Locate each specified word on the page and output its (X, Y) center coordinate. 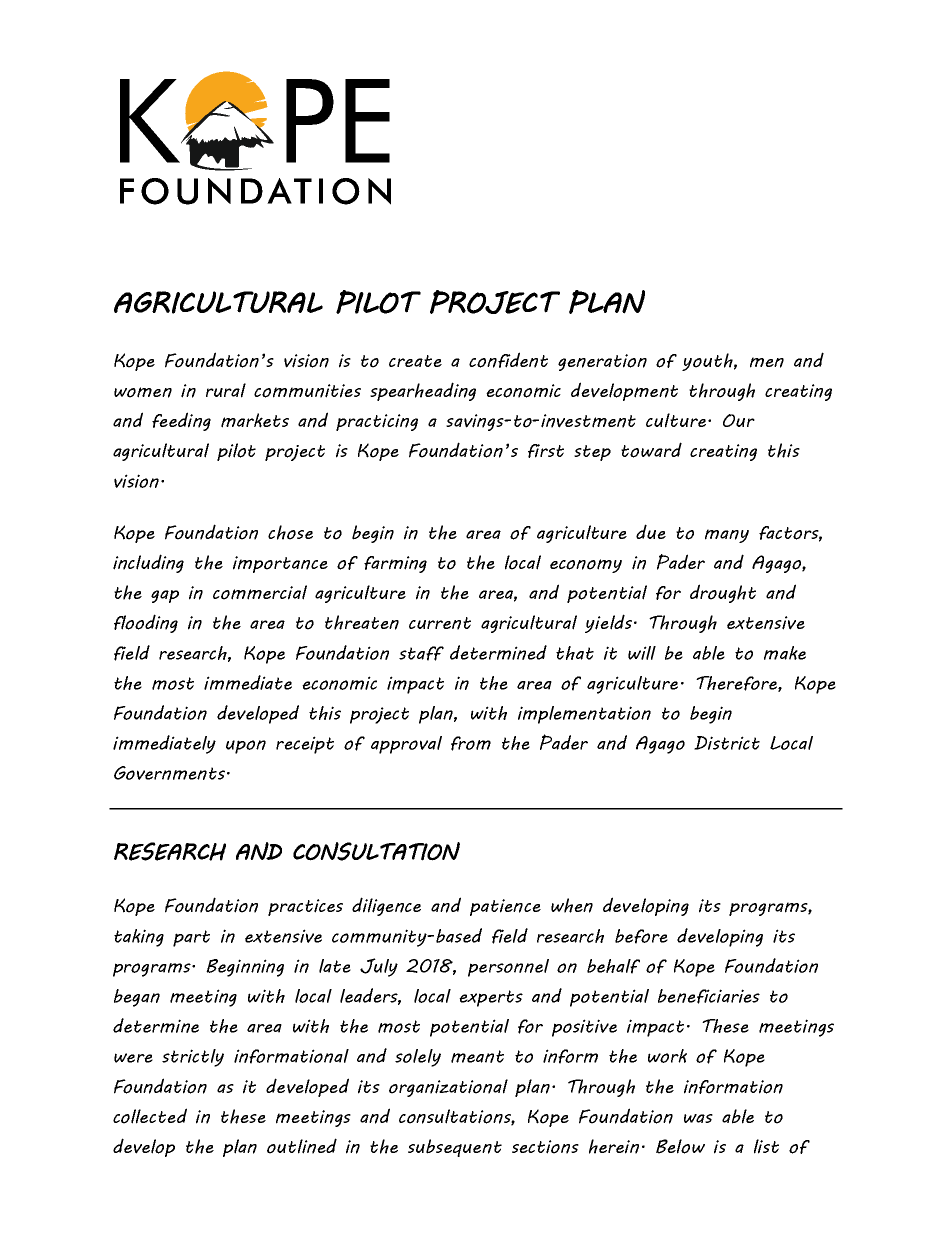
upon (246, 747)
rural (226, 390)
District (727, 743)
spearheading (423, 391)
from (471, 743)
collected (150, 1116)
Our (739, 420)
